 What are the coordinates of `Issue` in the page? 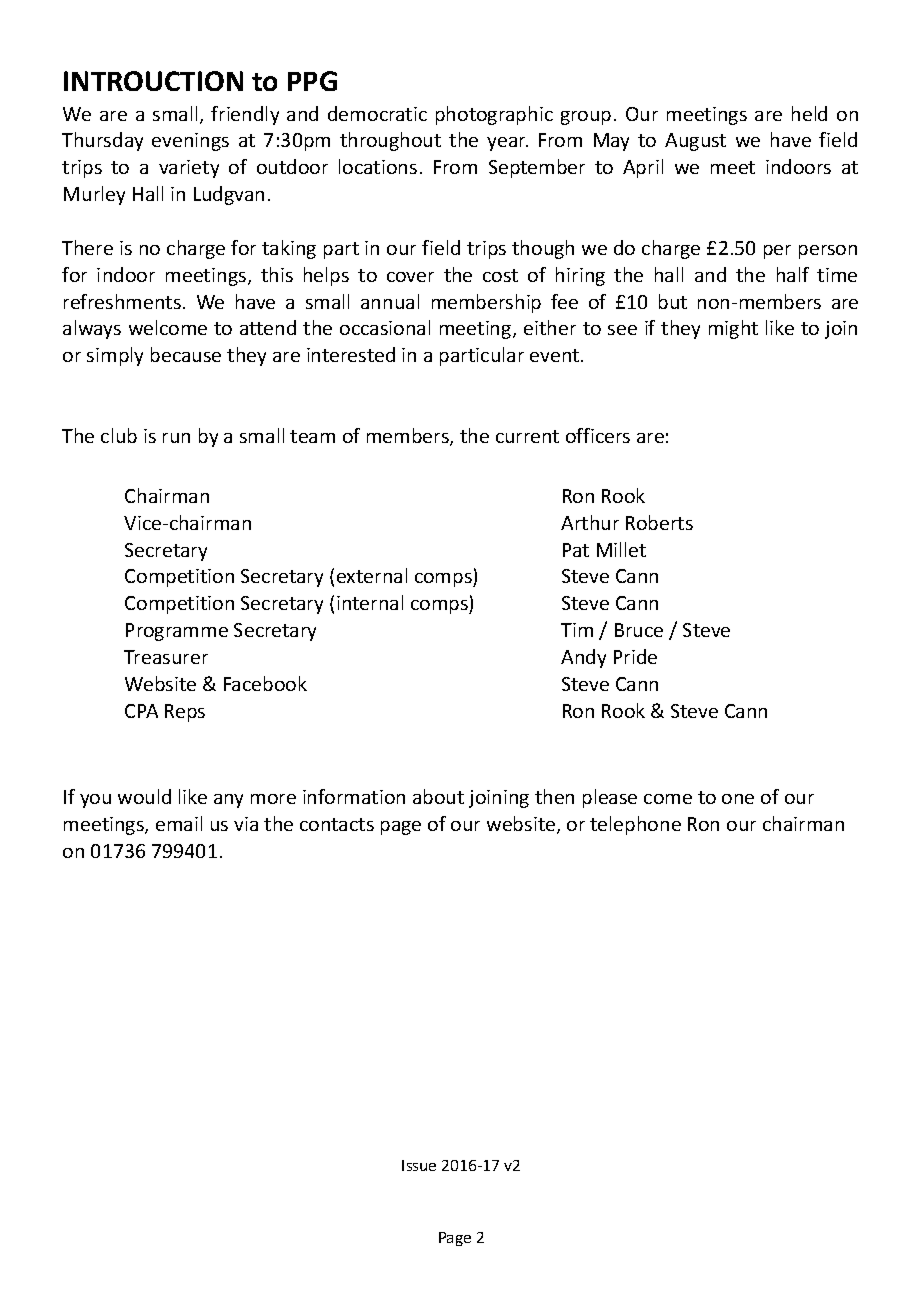 It's located at (419, 1165).
